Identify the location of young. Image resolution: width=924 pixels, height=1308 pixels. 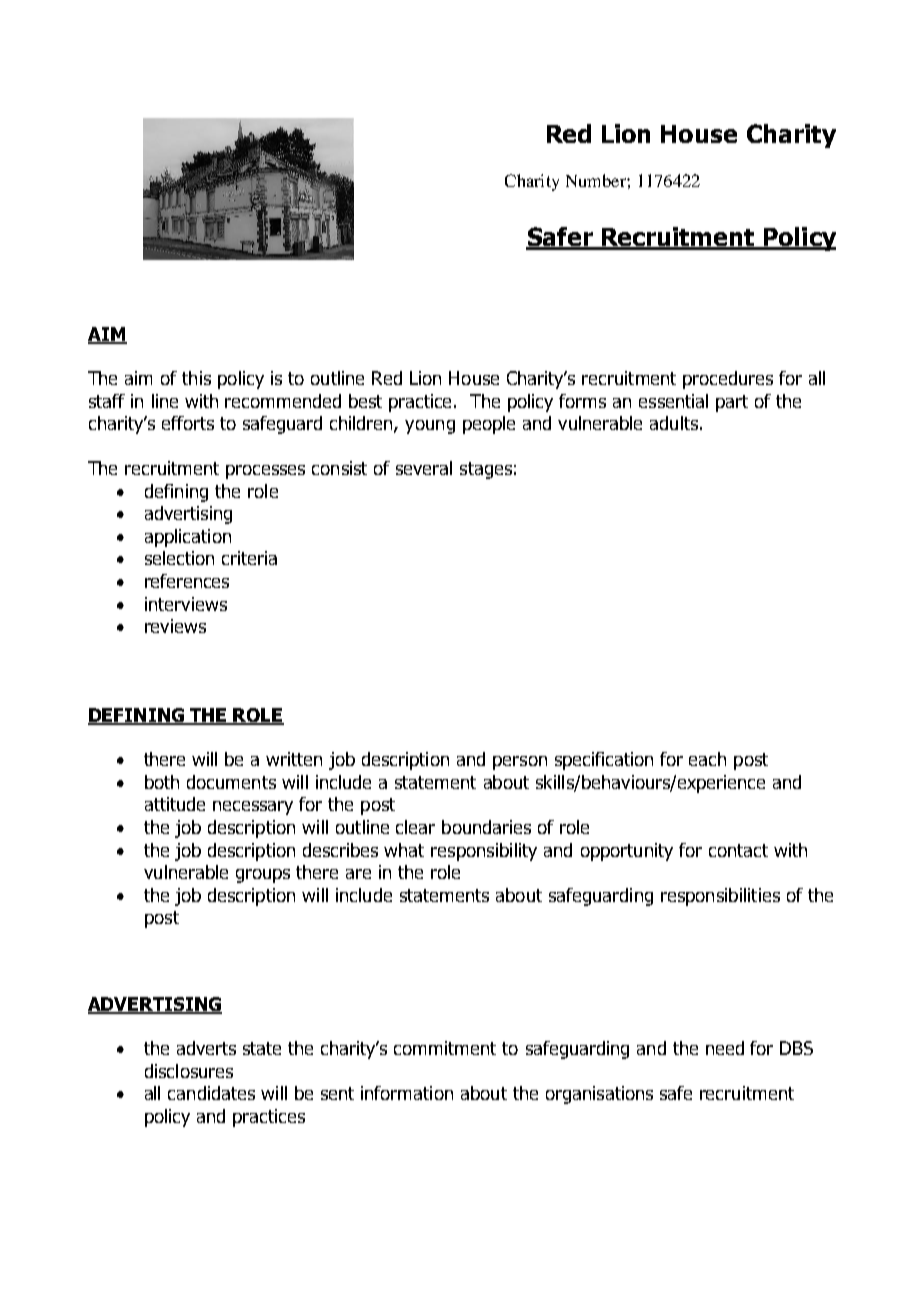
(430, 427).
